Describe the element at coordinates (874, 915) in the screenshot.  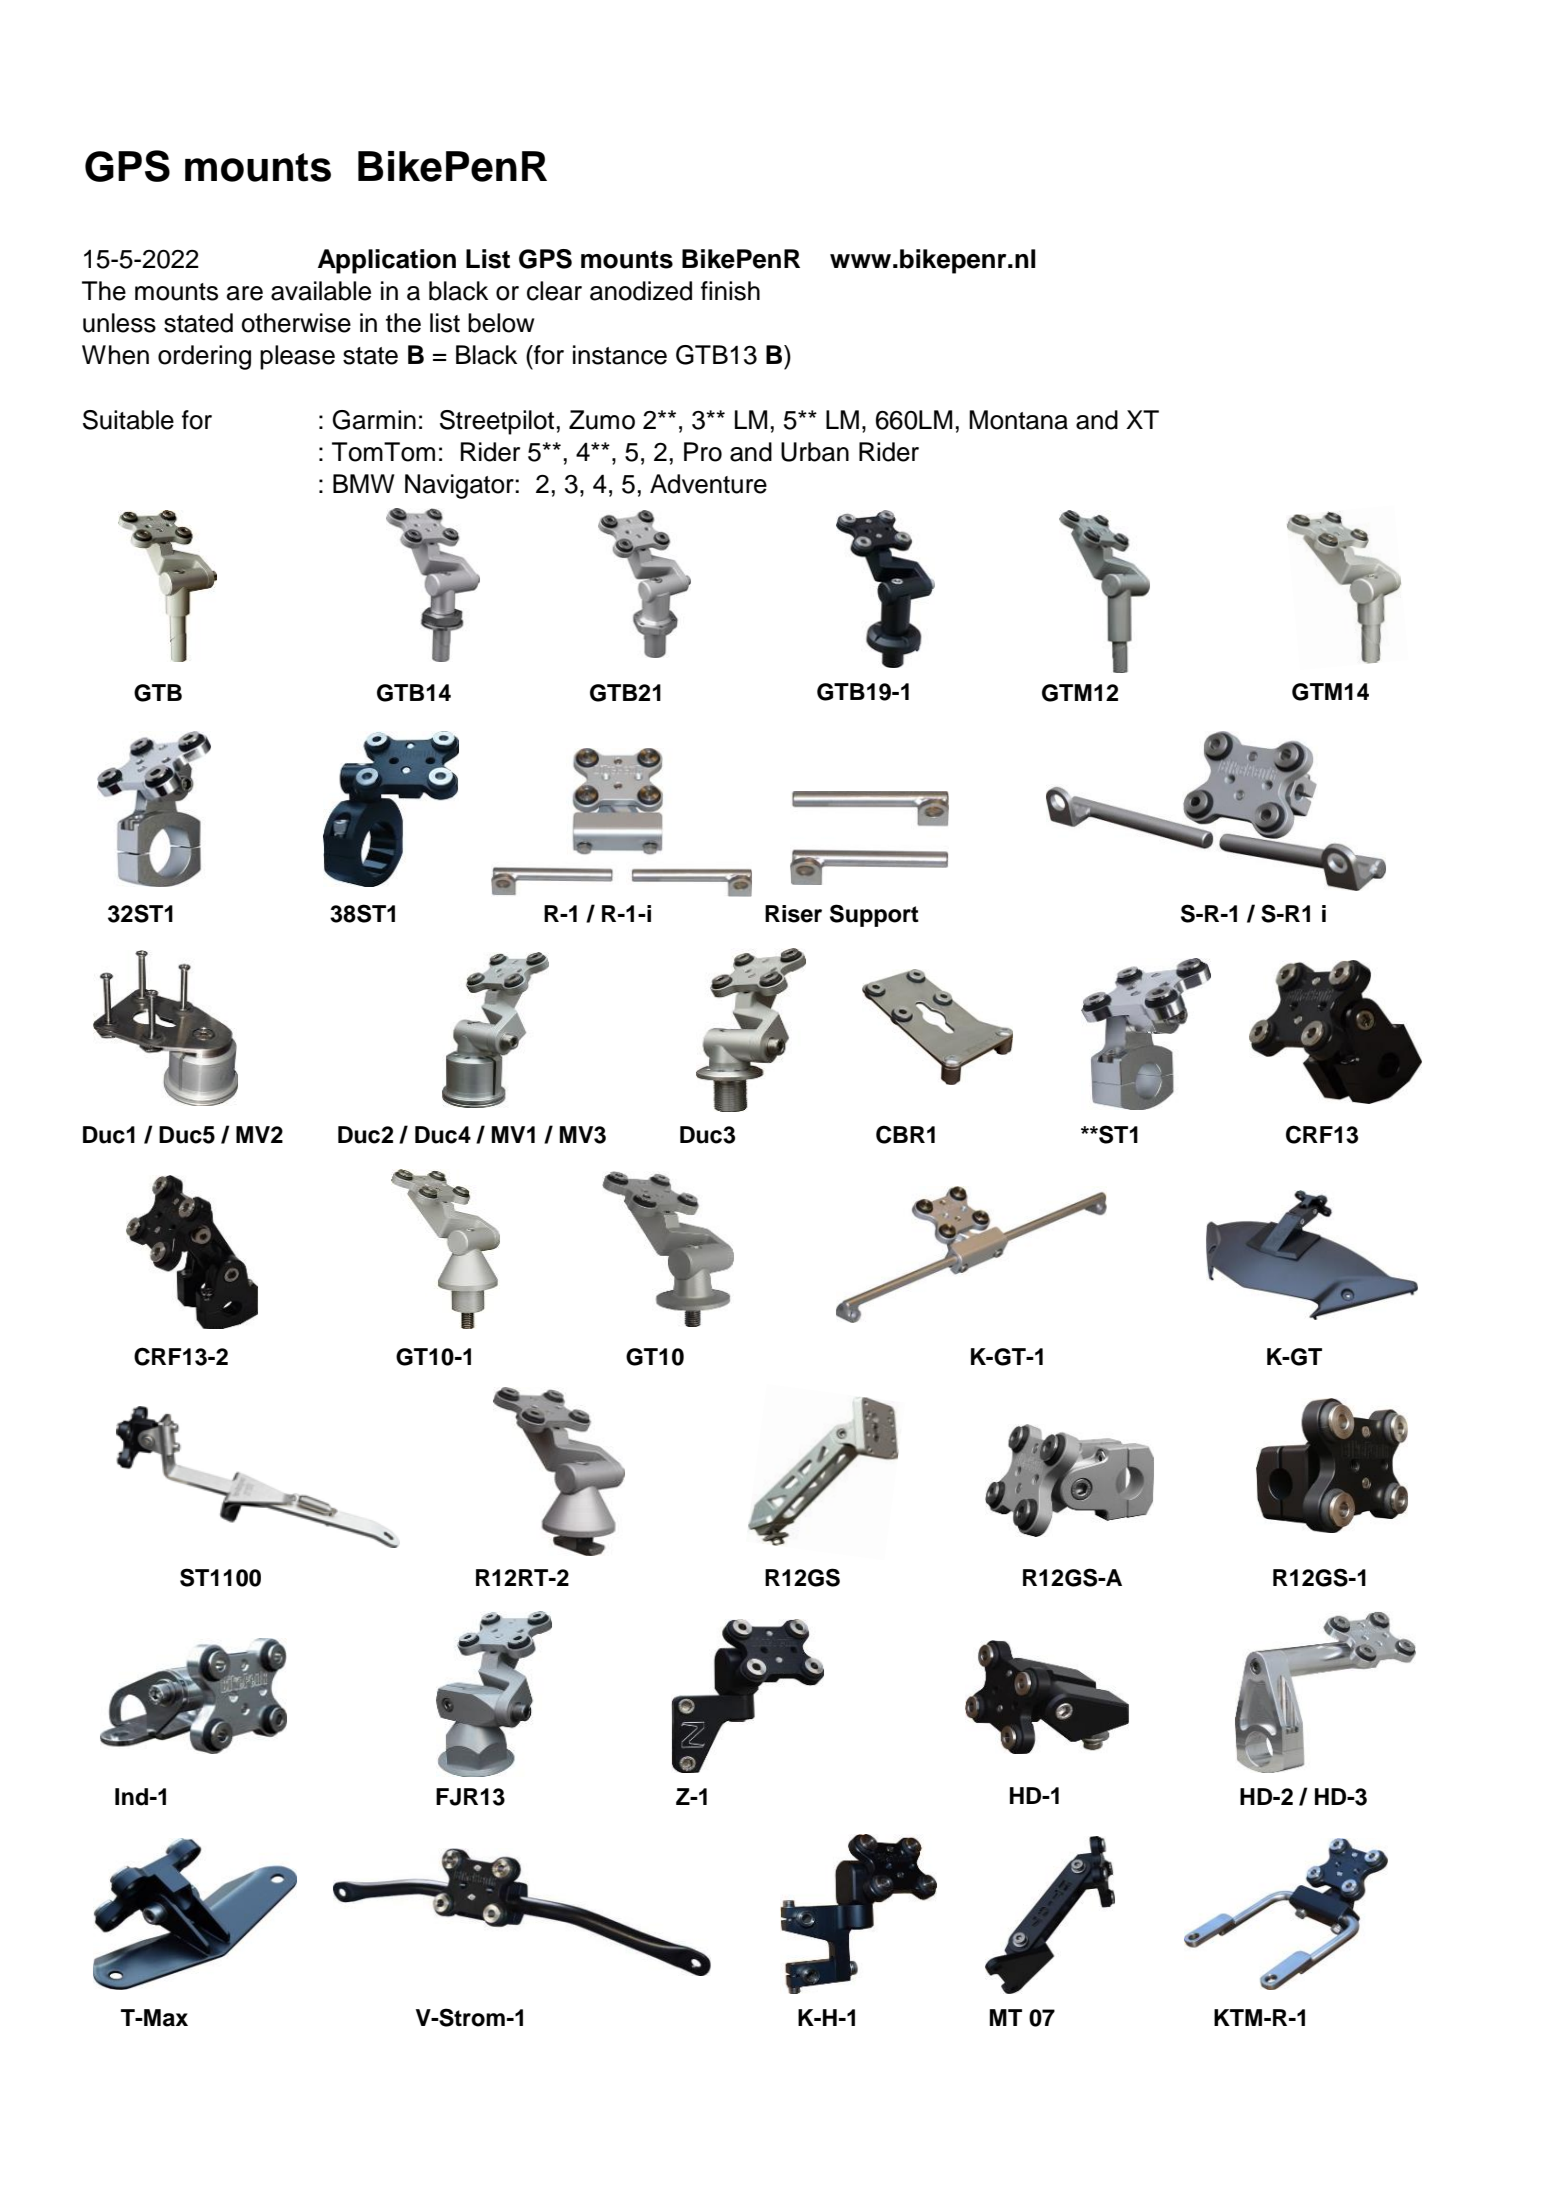
I see `Support` at that location.
